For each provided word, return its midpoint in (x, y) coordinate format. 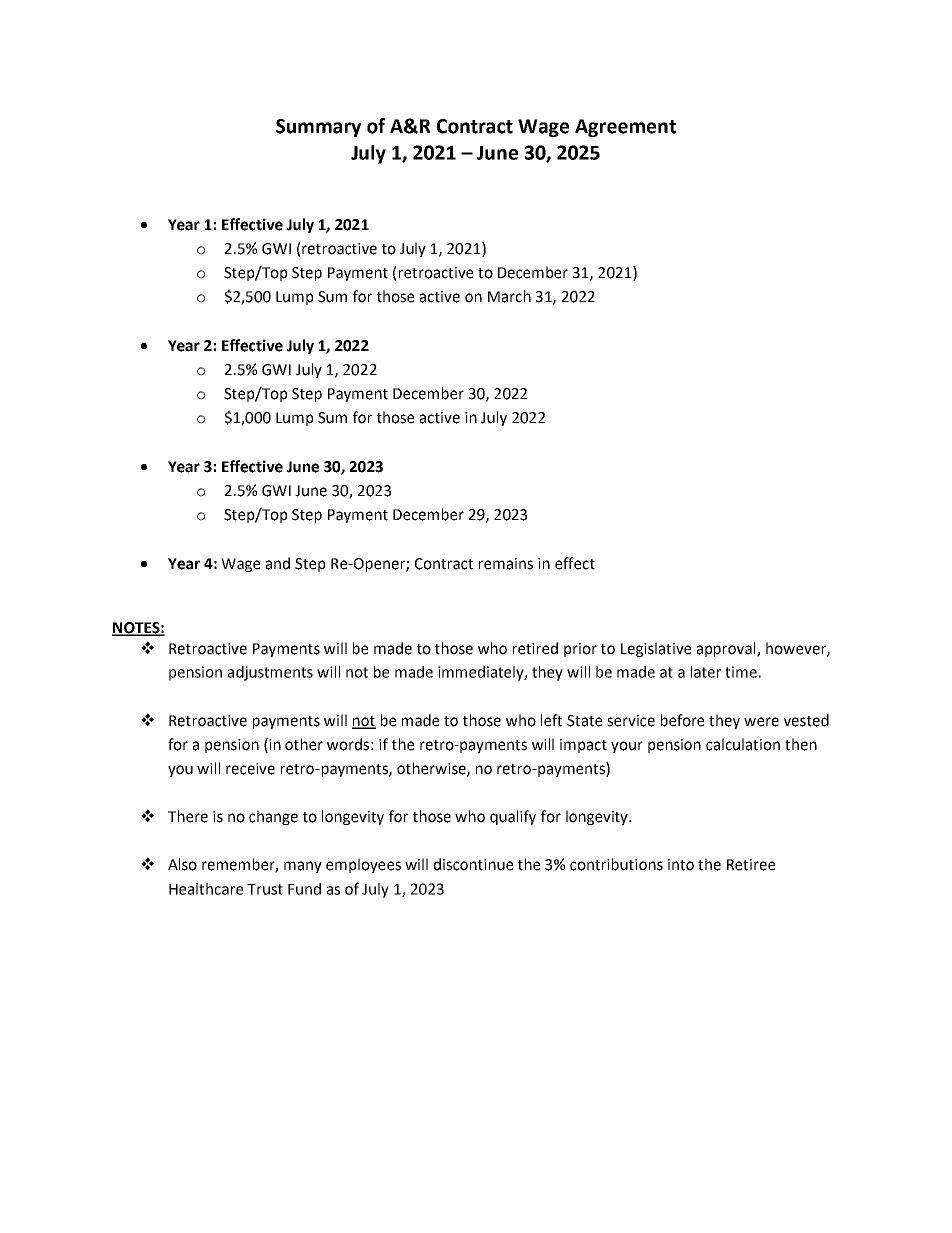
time (741, 672)
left (551, 720)
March (509, 296)
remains (506, 564)
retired (535, 648)
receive (250, 769)
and (278, 563)
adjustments (270, 673)
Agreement (625, 128)
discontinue (473, 864)
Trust (265, 889)
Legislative (656, 649)
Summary (318, 128)
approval (727, 649)
